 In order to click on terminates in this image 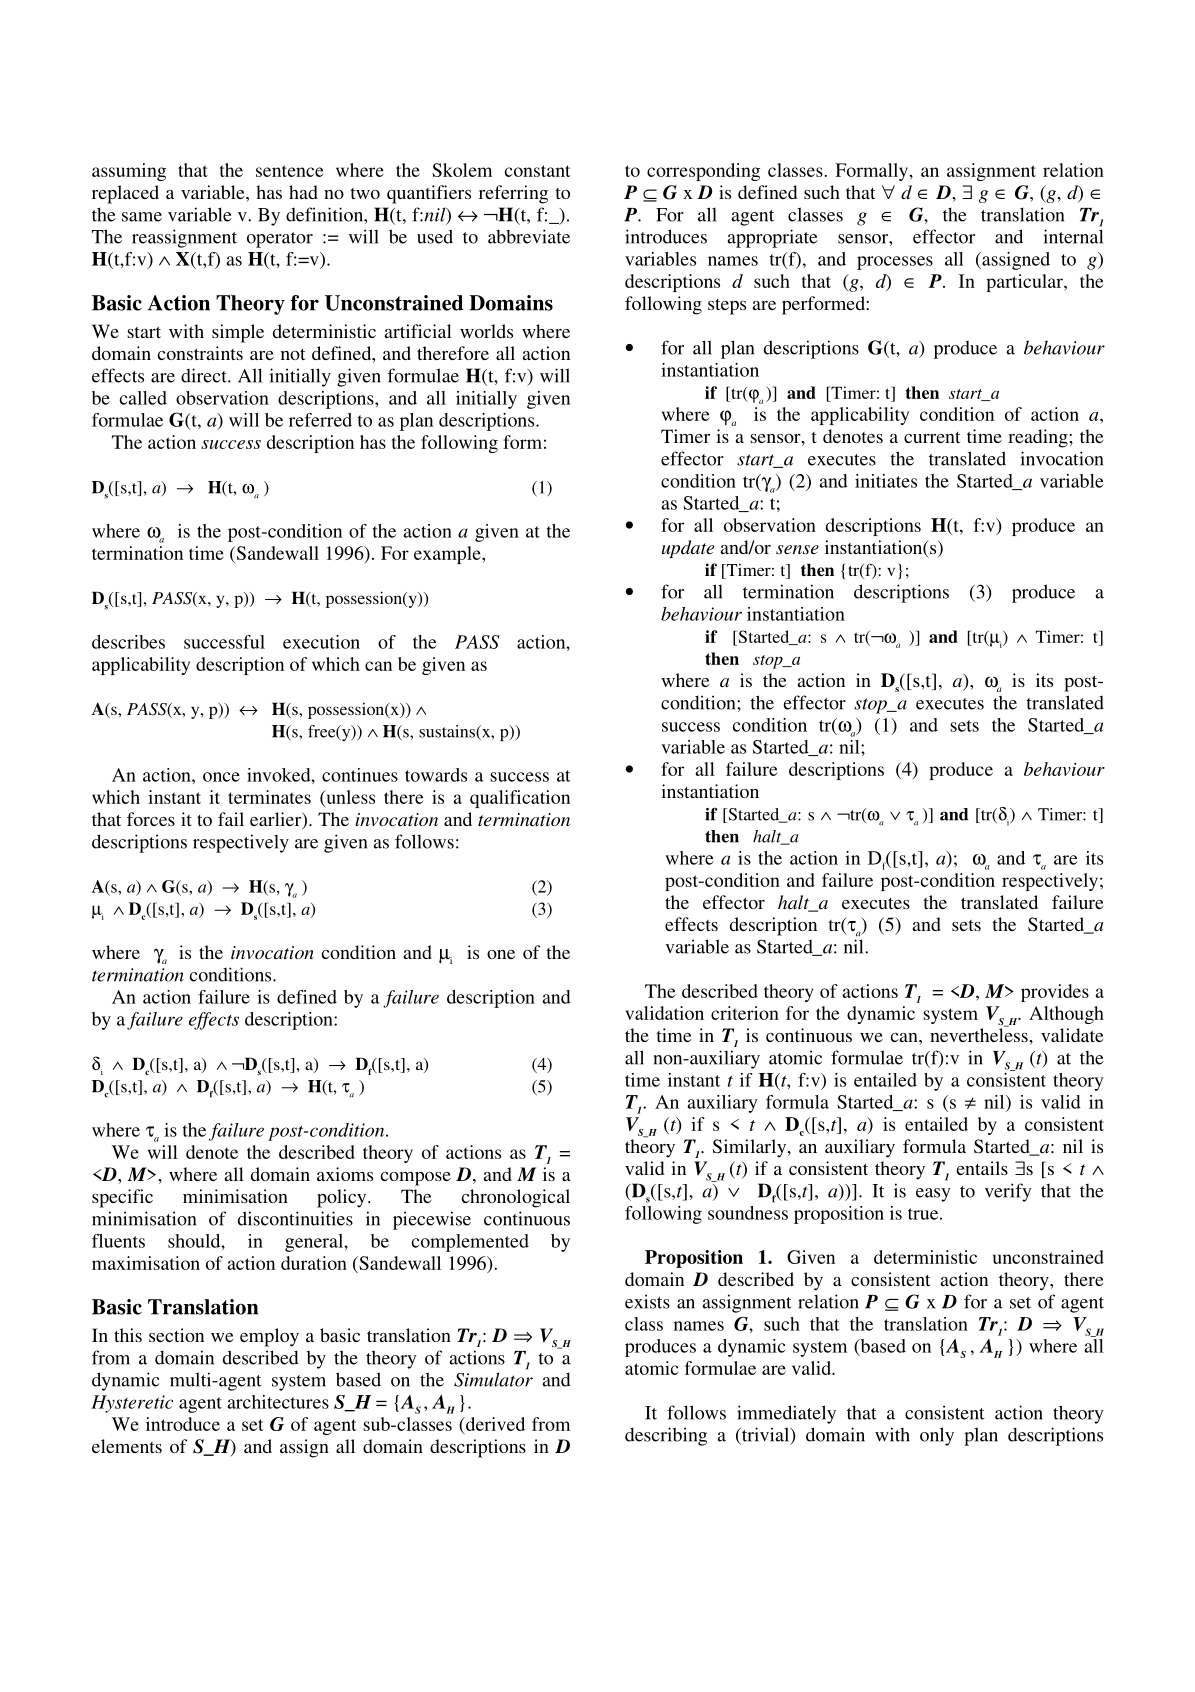, I will do `click(269, 797)`.
